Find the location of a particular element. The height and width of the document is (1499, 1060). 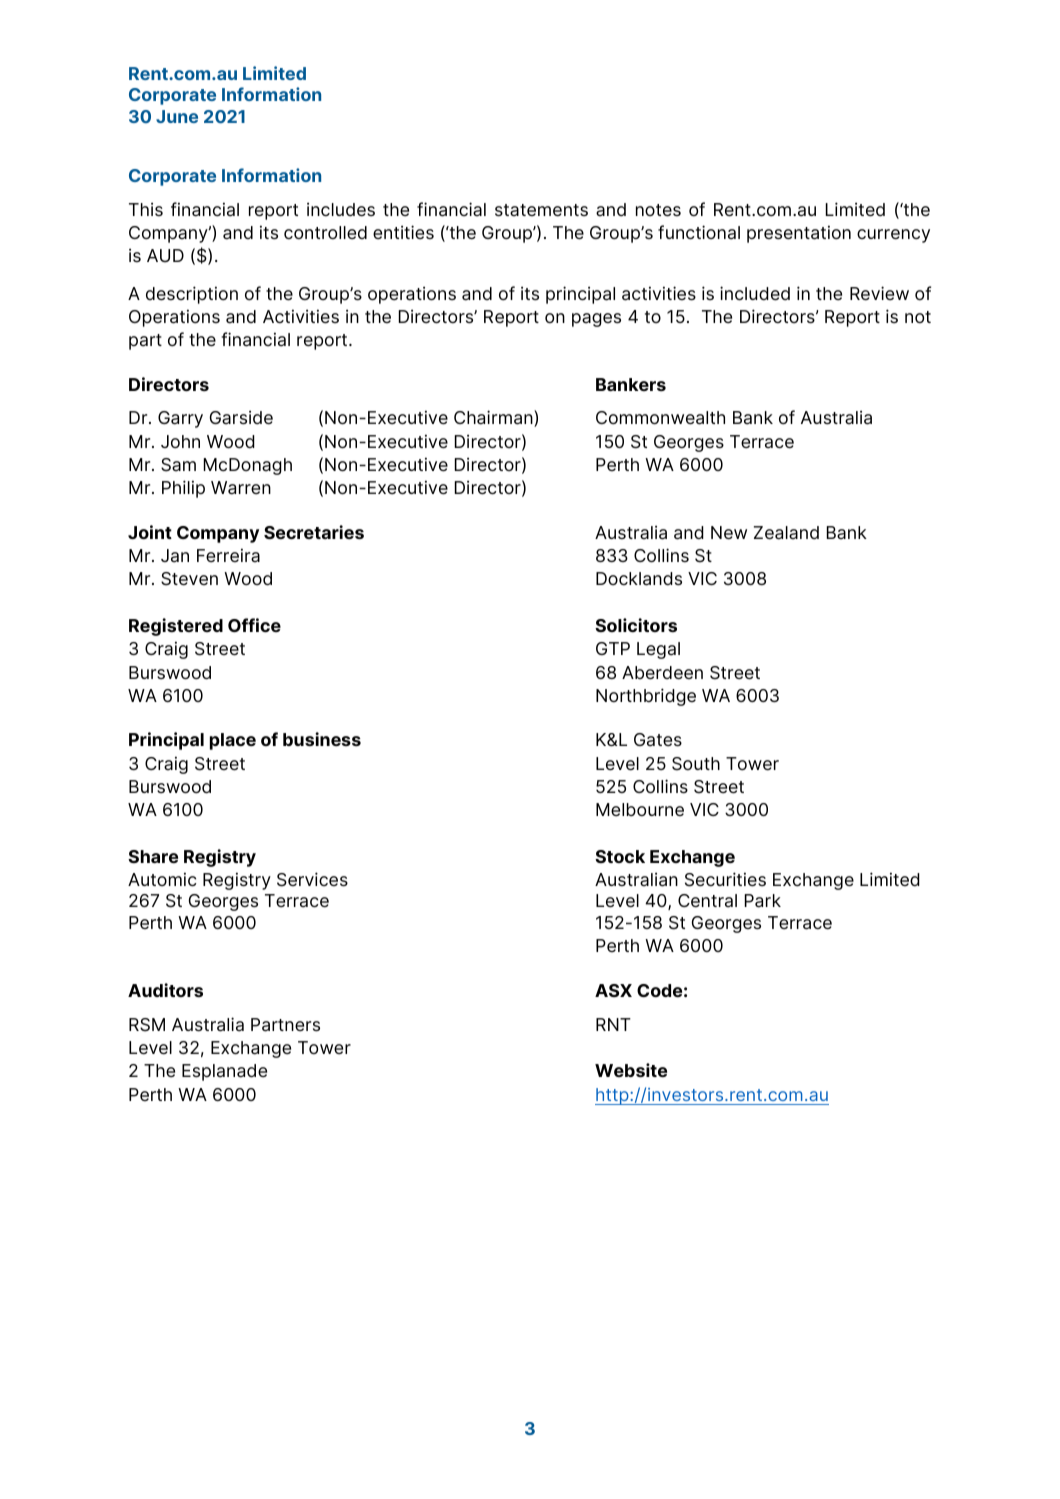

June is located at coordinates (177, 116).
